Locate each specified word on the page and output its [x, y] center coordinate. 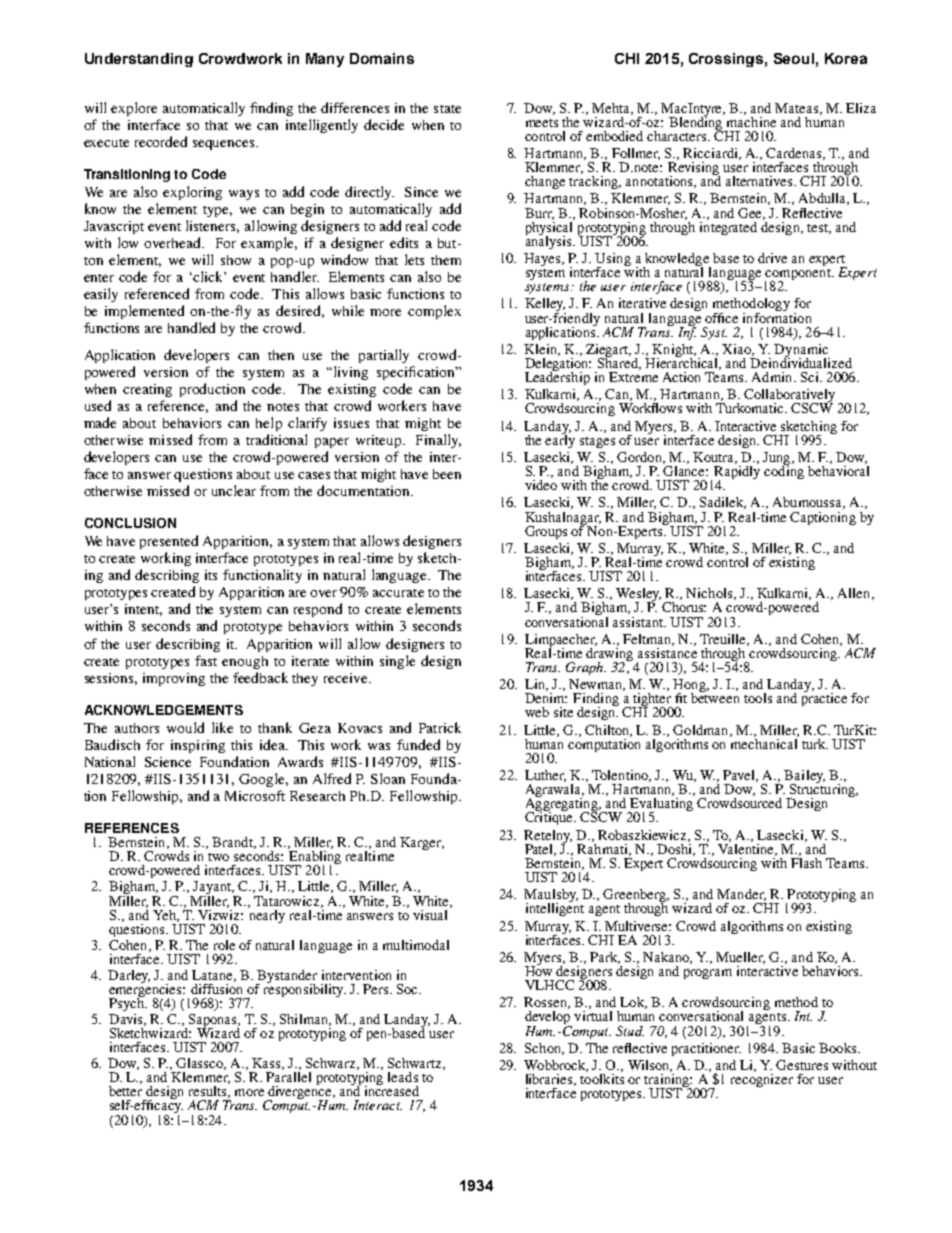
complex [434, 312]
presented [169, 542]
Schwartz [416, 1064]
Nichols [710, 594]
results [209, 1092]
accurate [398, 593]
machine [751, 120]
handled [191, 327]
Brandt [233, 843]
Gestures [802, 1065]
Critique [550, 817]
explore [134, 109]
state [447, 109]
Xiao [737, 350]
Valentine [747, 848]
